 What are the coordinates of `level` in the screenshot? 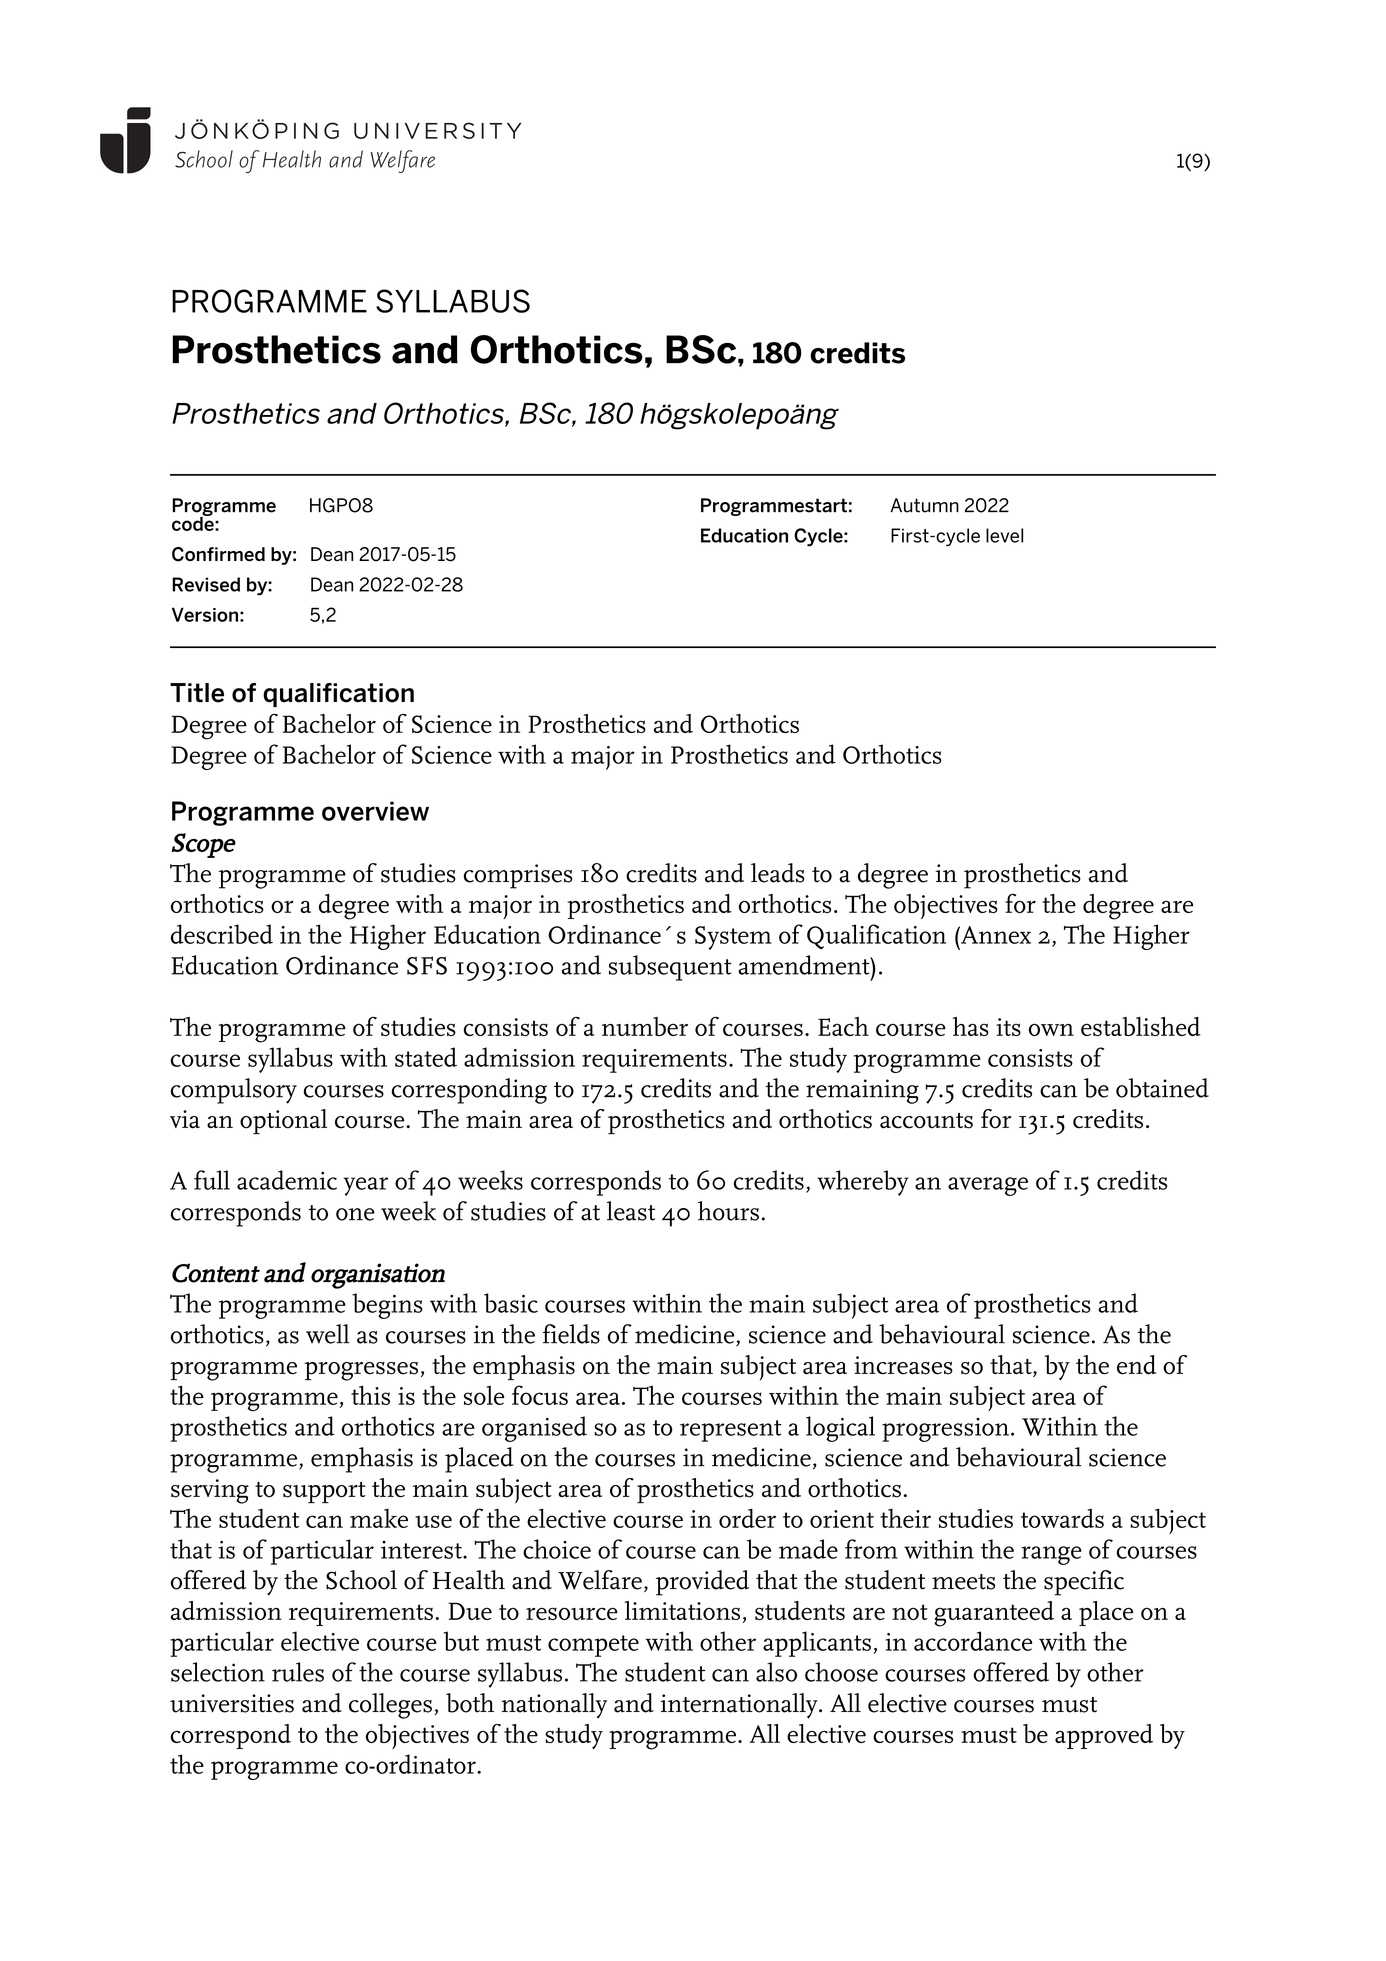 It's located at (1004, 535).
